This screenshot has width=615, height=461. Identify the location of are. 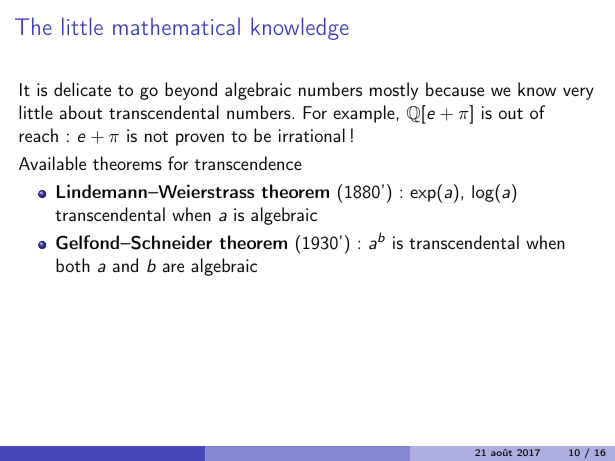
(173, 267).
